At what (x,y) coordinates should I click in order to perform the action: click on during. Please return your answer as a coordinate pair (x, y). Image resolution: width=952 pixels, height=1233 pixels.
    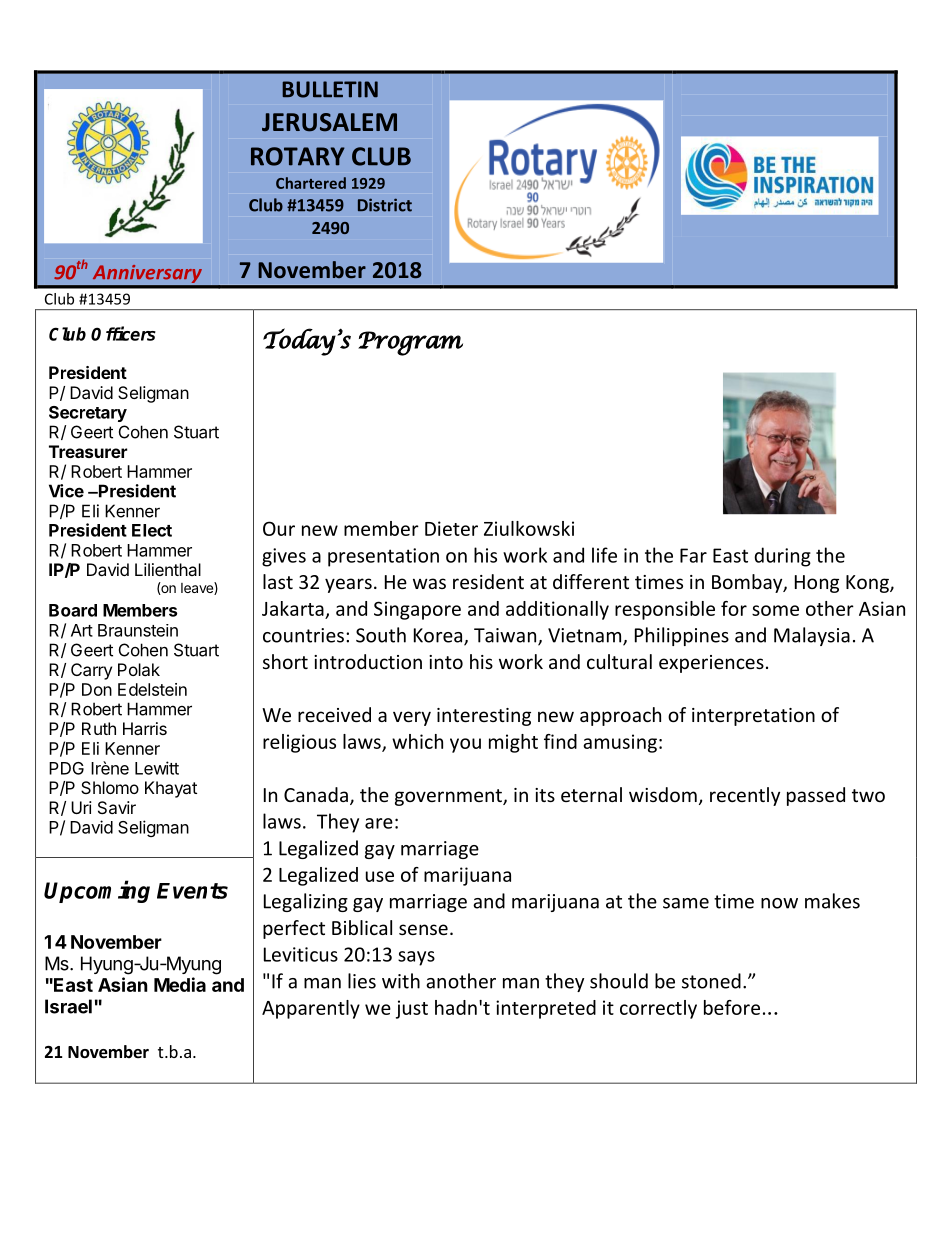
    Looking at the image, I should click on (782, 557).
